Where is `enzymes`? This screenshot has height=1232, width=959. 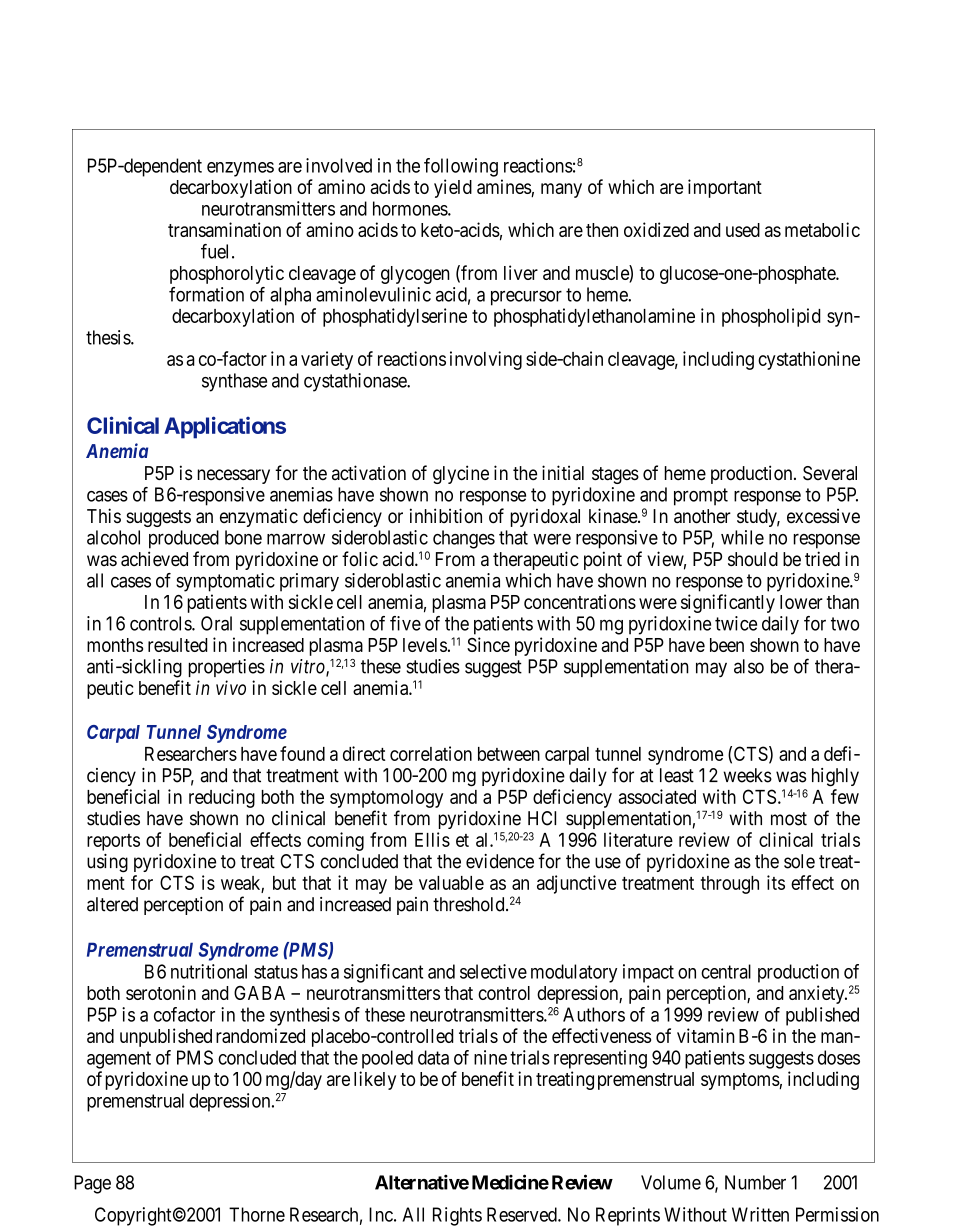 enzymes is located at coordinates (240, 169).
